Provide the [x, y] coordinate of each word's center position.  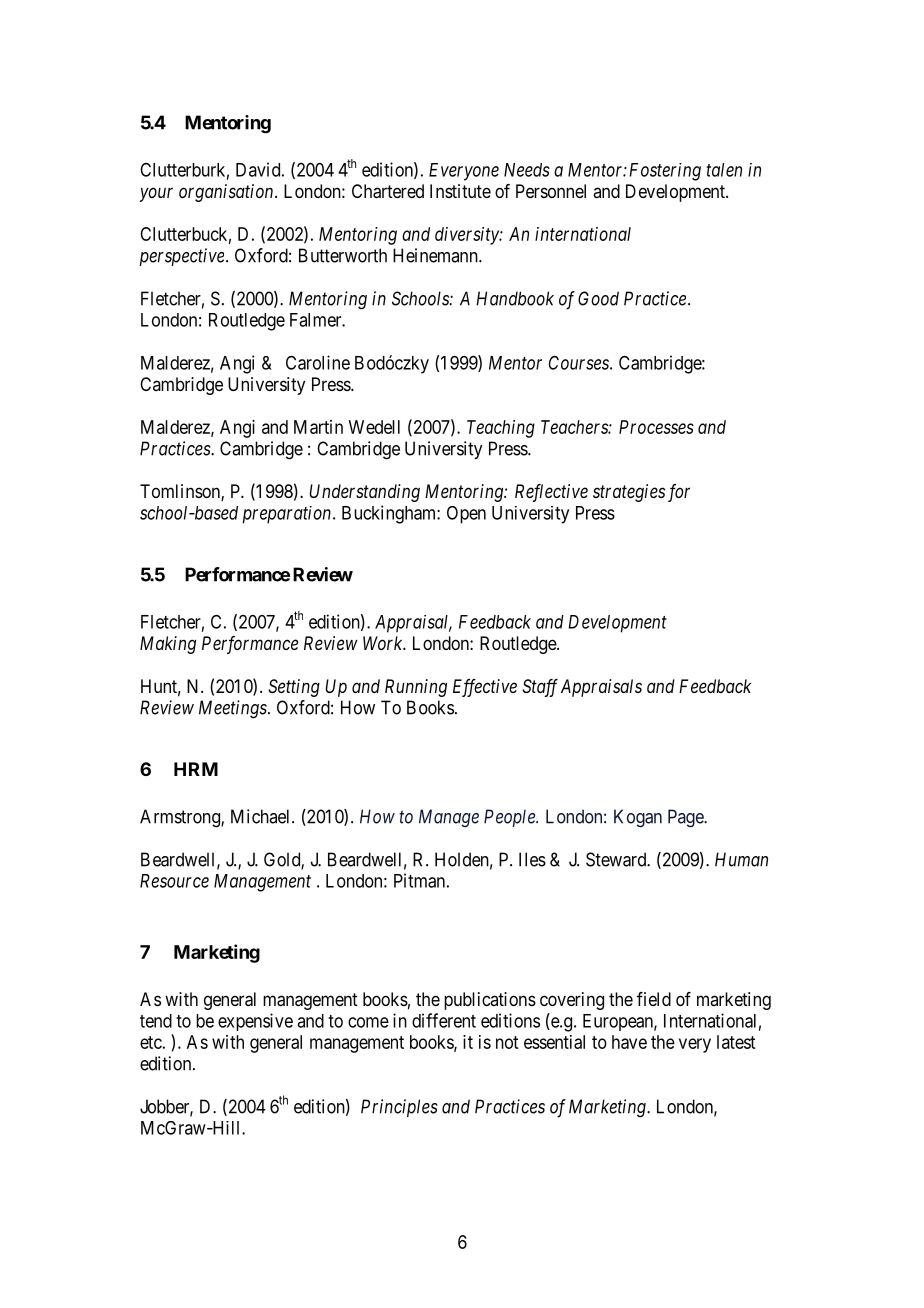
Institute [460, 191]
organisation [227, 193]
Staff [540, 688]
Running [416, 688]
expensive [255, 1022]
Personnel [551, 191]
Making [168, 645]
